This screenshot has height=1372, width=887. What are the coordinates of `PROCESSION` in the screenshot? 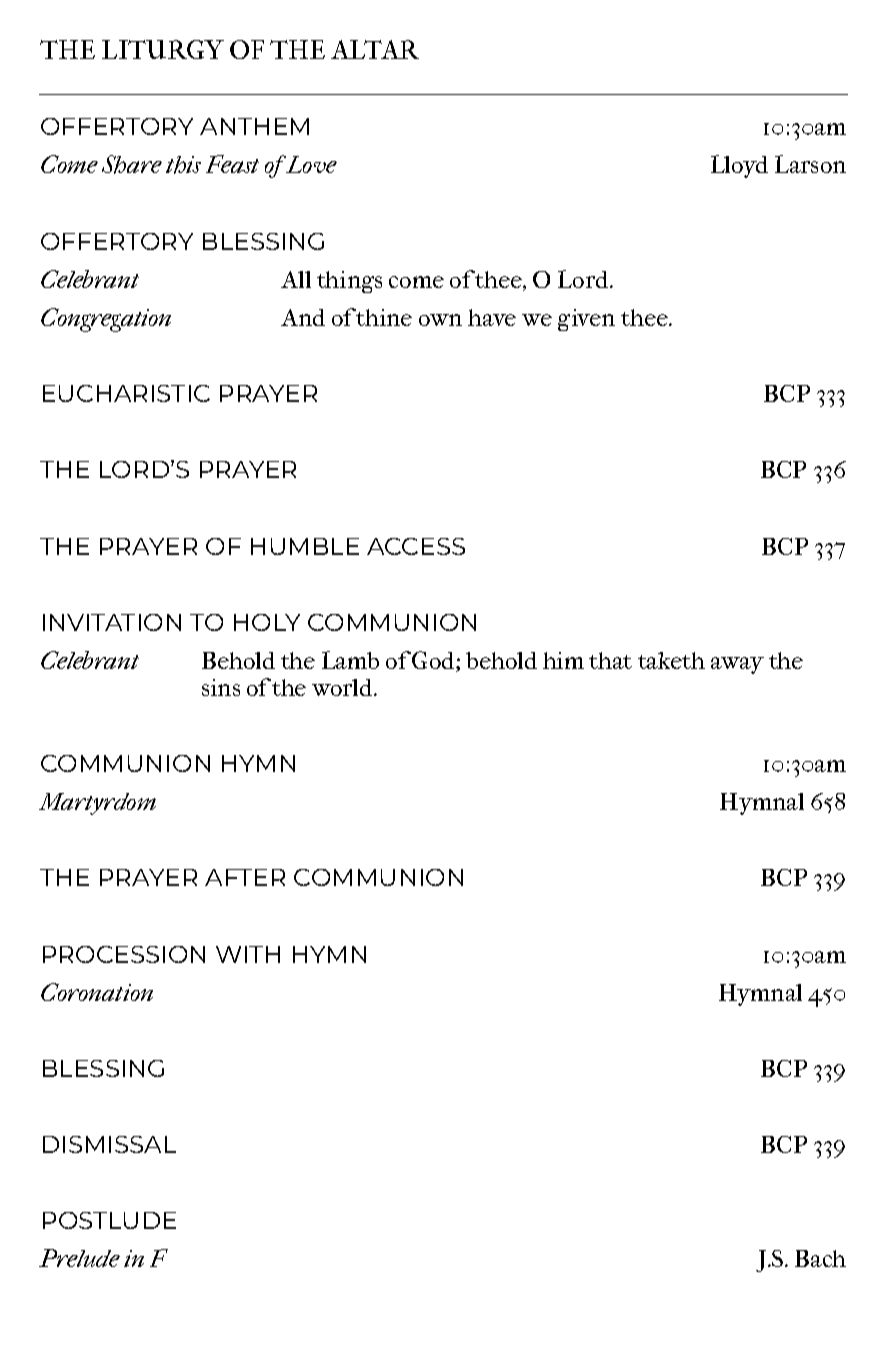 It's located at (124, 954).
